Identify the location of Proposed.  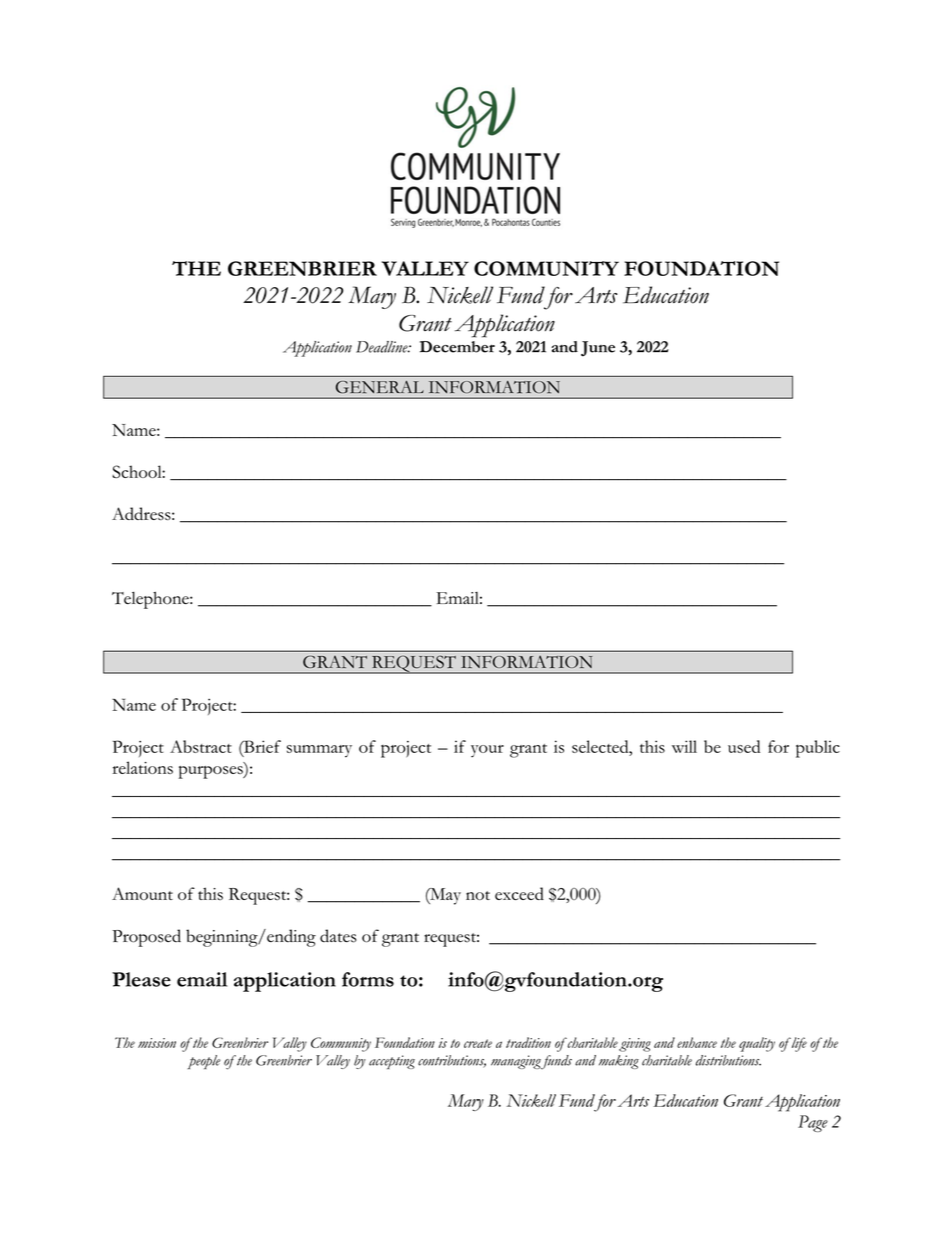
(146, 938).
